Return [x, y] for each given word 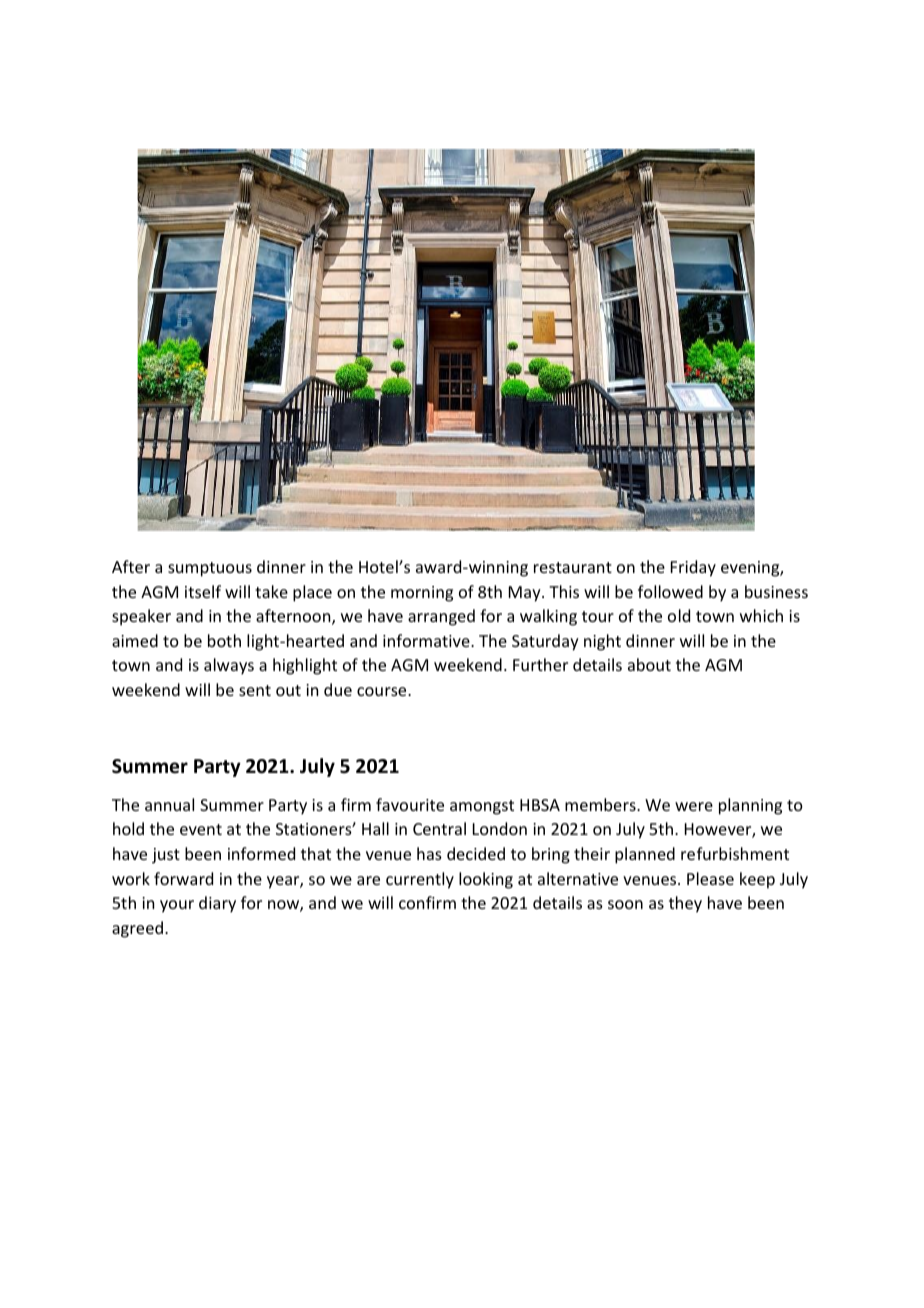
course [383, 691]
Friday [693, 568]
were [694, 806]
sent [255, 690]
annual [169, 804]
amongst [482, 807]
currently [420, 880]
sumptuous [210, 569]
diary [217, 904]
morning [422, 594]
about [649, 664]
